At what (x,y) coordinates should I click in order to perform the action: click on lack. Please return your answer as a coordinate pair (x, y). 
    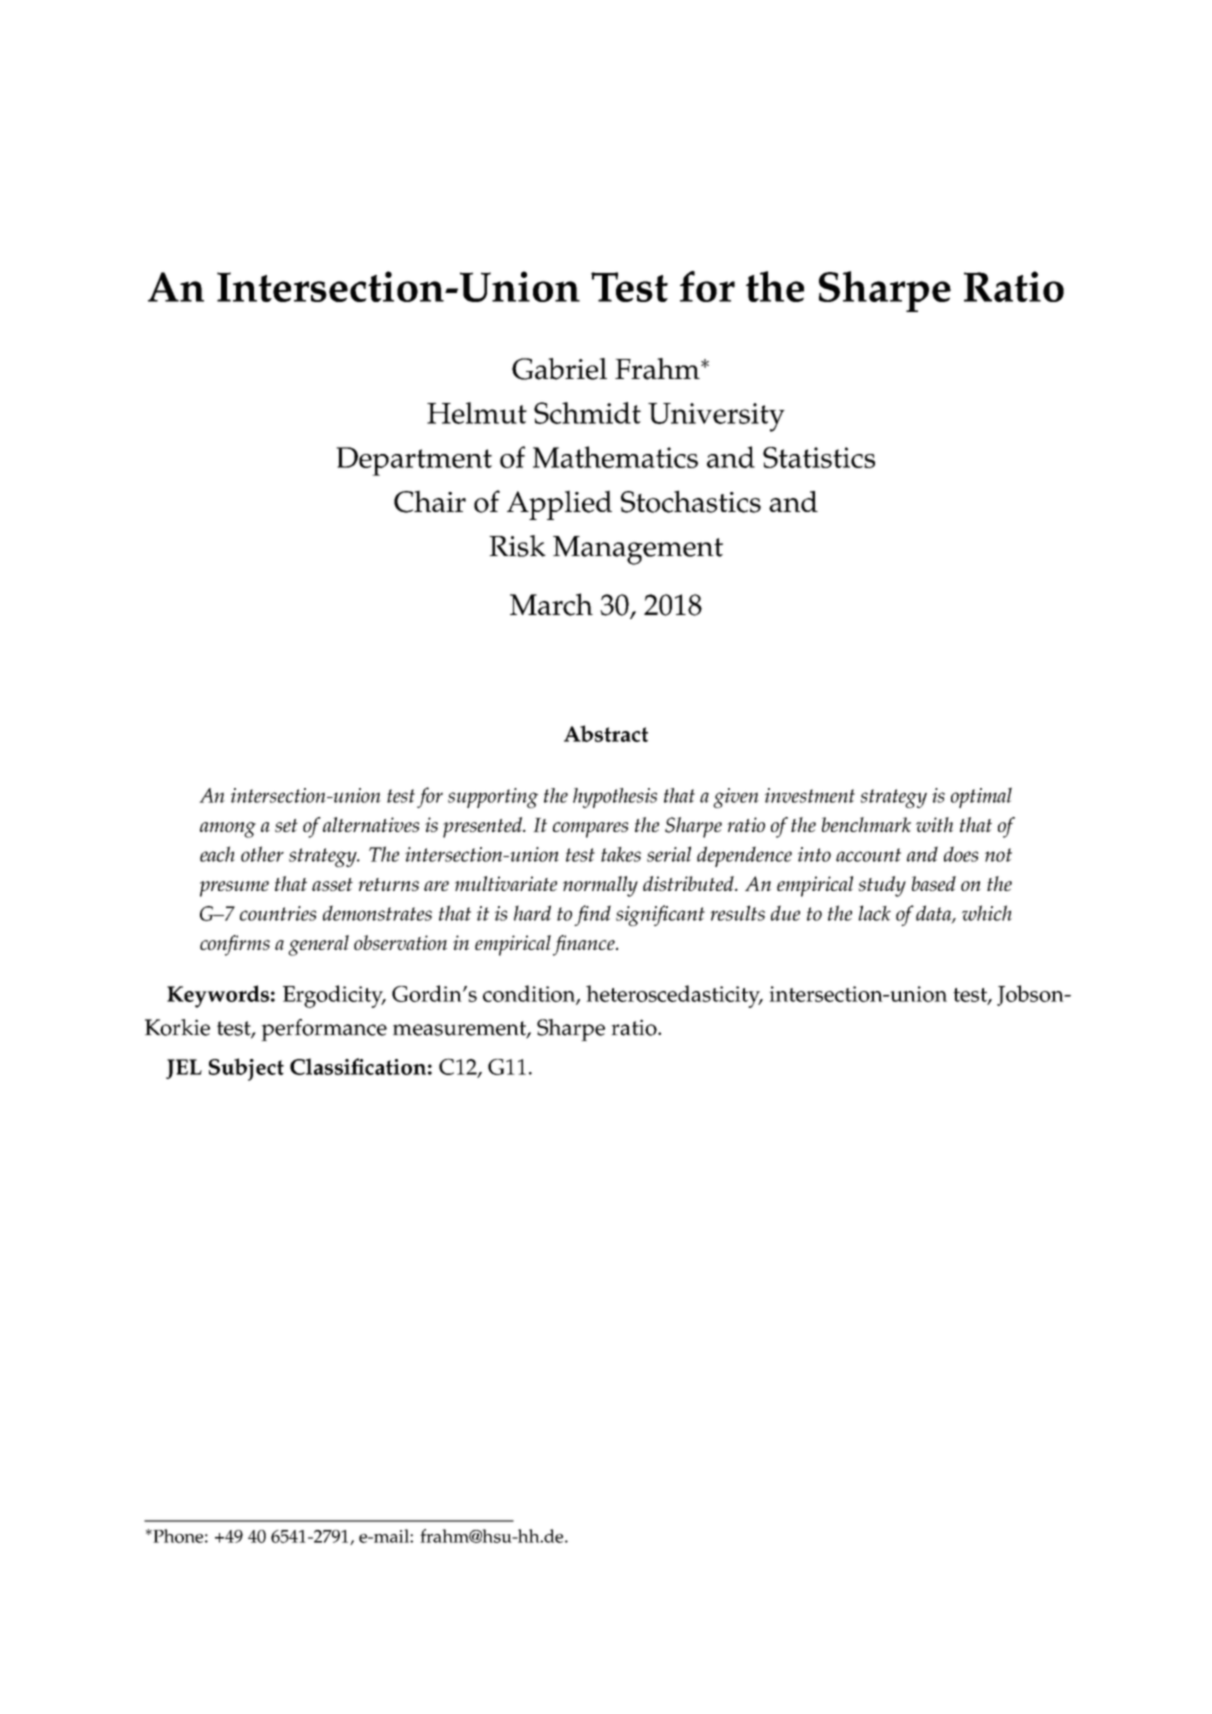
    Looking at the image, I should click on (874, 913).
